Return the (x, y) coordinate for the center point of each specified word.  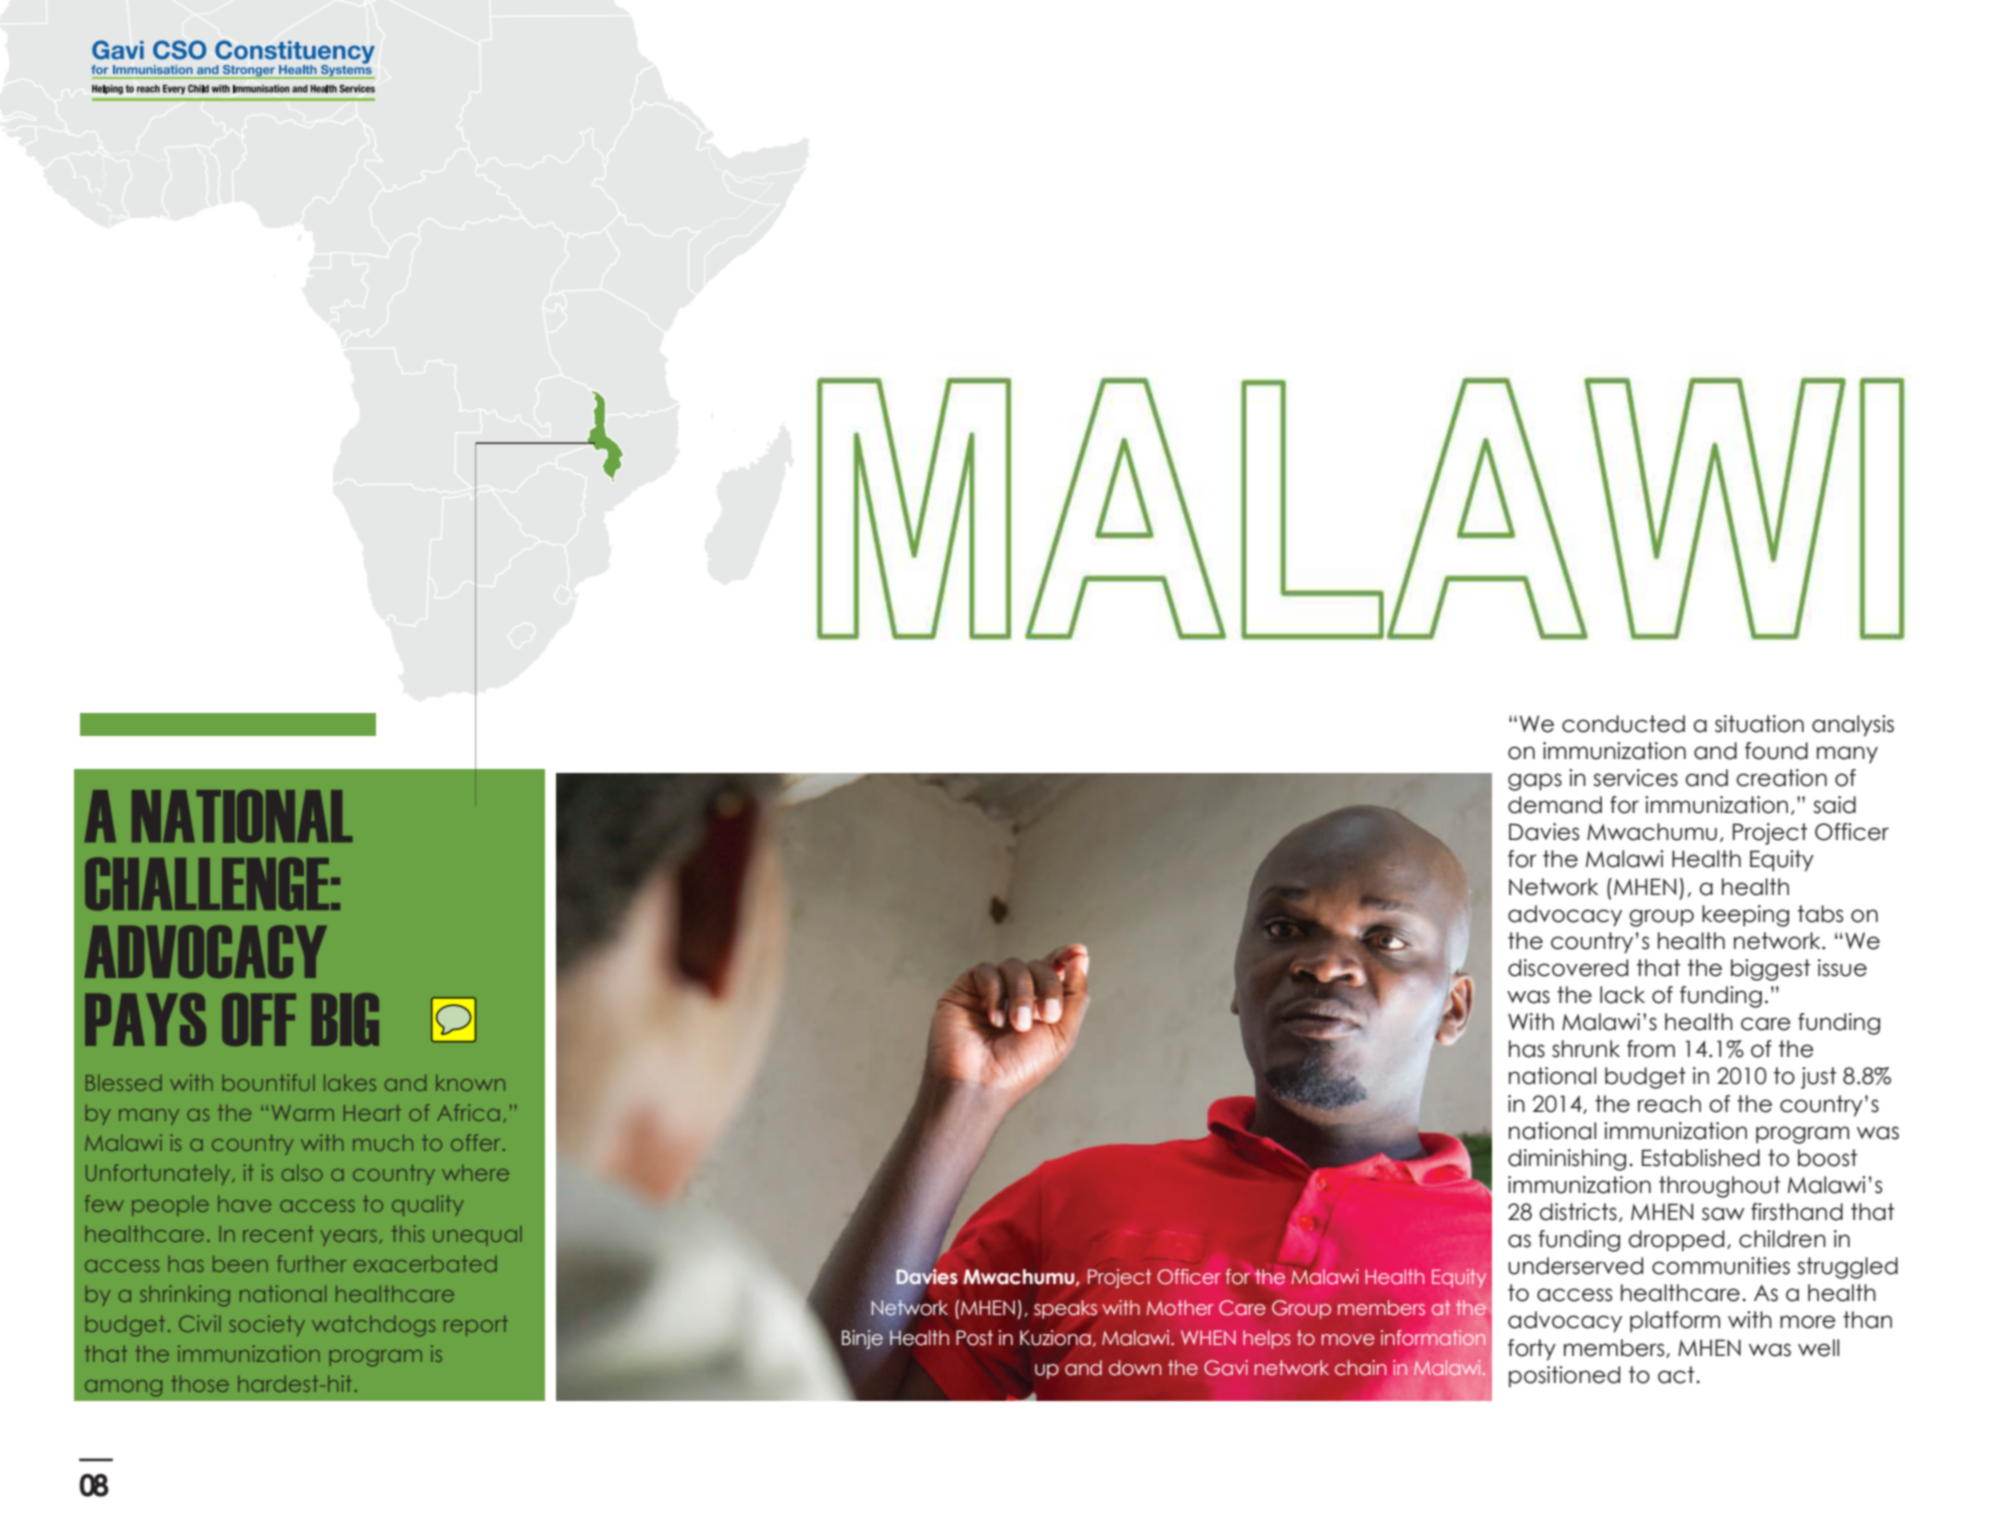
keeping (1745, 916)
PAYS (145, 1019)
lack (1622, 995)
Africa (468, 1112)
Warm (303, 1113)
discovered (1568, 968)
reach (1669, 1104)
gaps (1535, 782)
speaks (1065, 1309)
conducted (1623, 724)
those (200, 1384)
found (1776, 751)
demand (1555, 805)
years (348, 1238)
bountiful (269, 1082)
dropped (1676, 1241)
